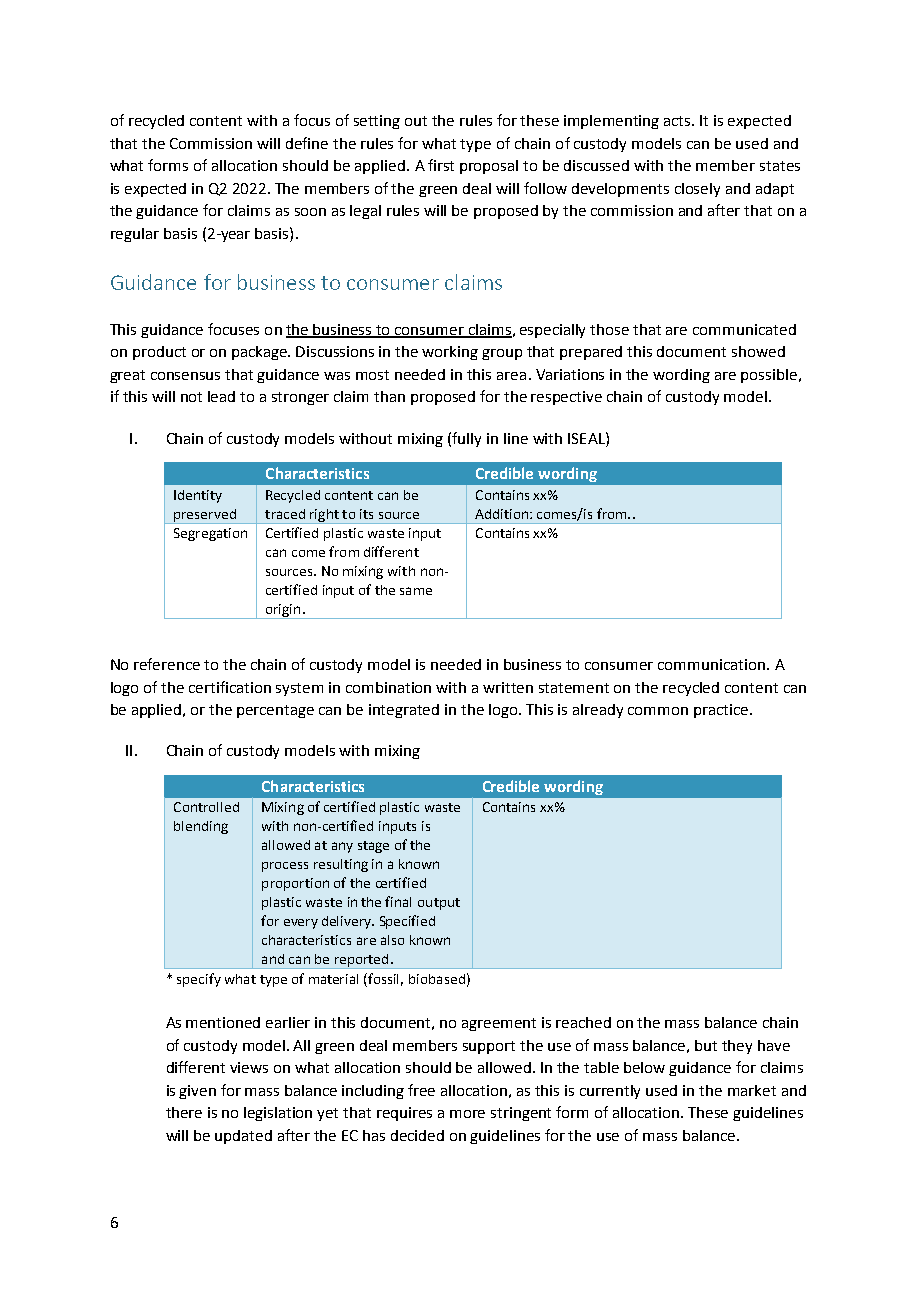  I want to click on first, so click(441, 165).
